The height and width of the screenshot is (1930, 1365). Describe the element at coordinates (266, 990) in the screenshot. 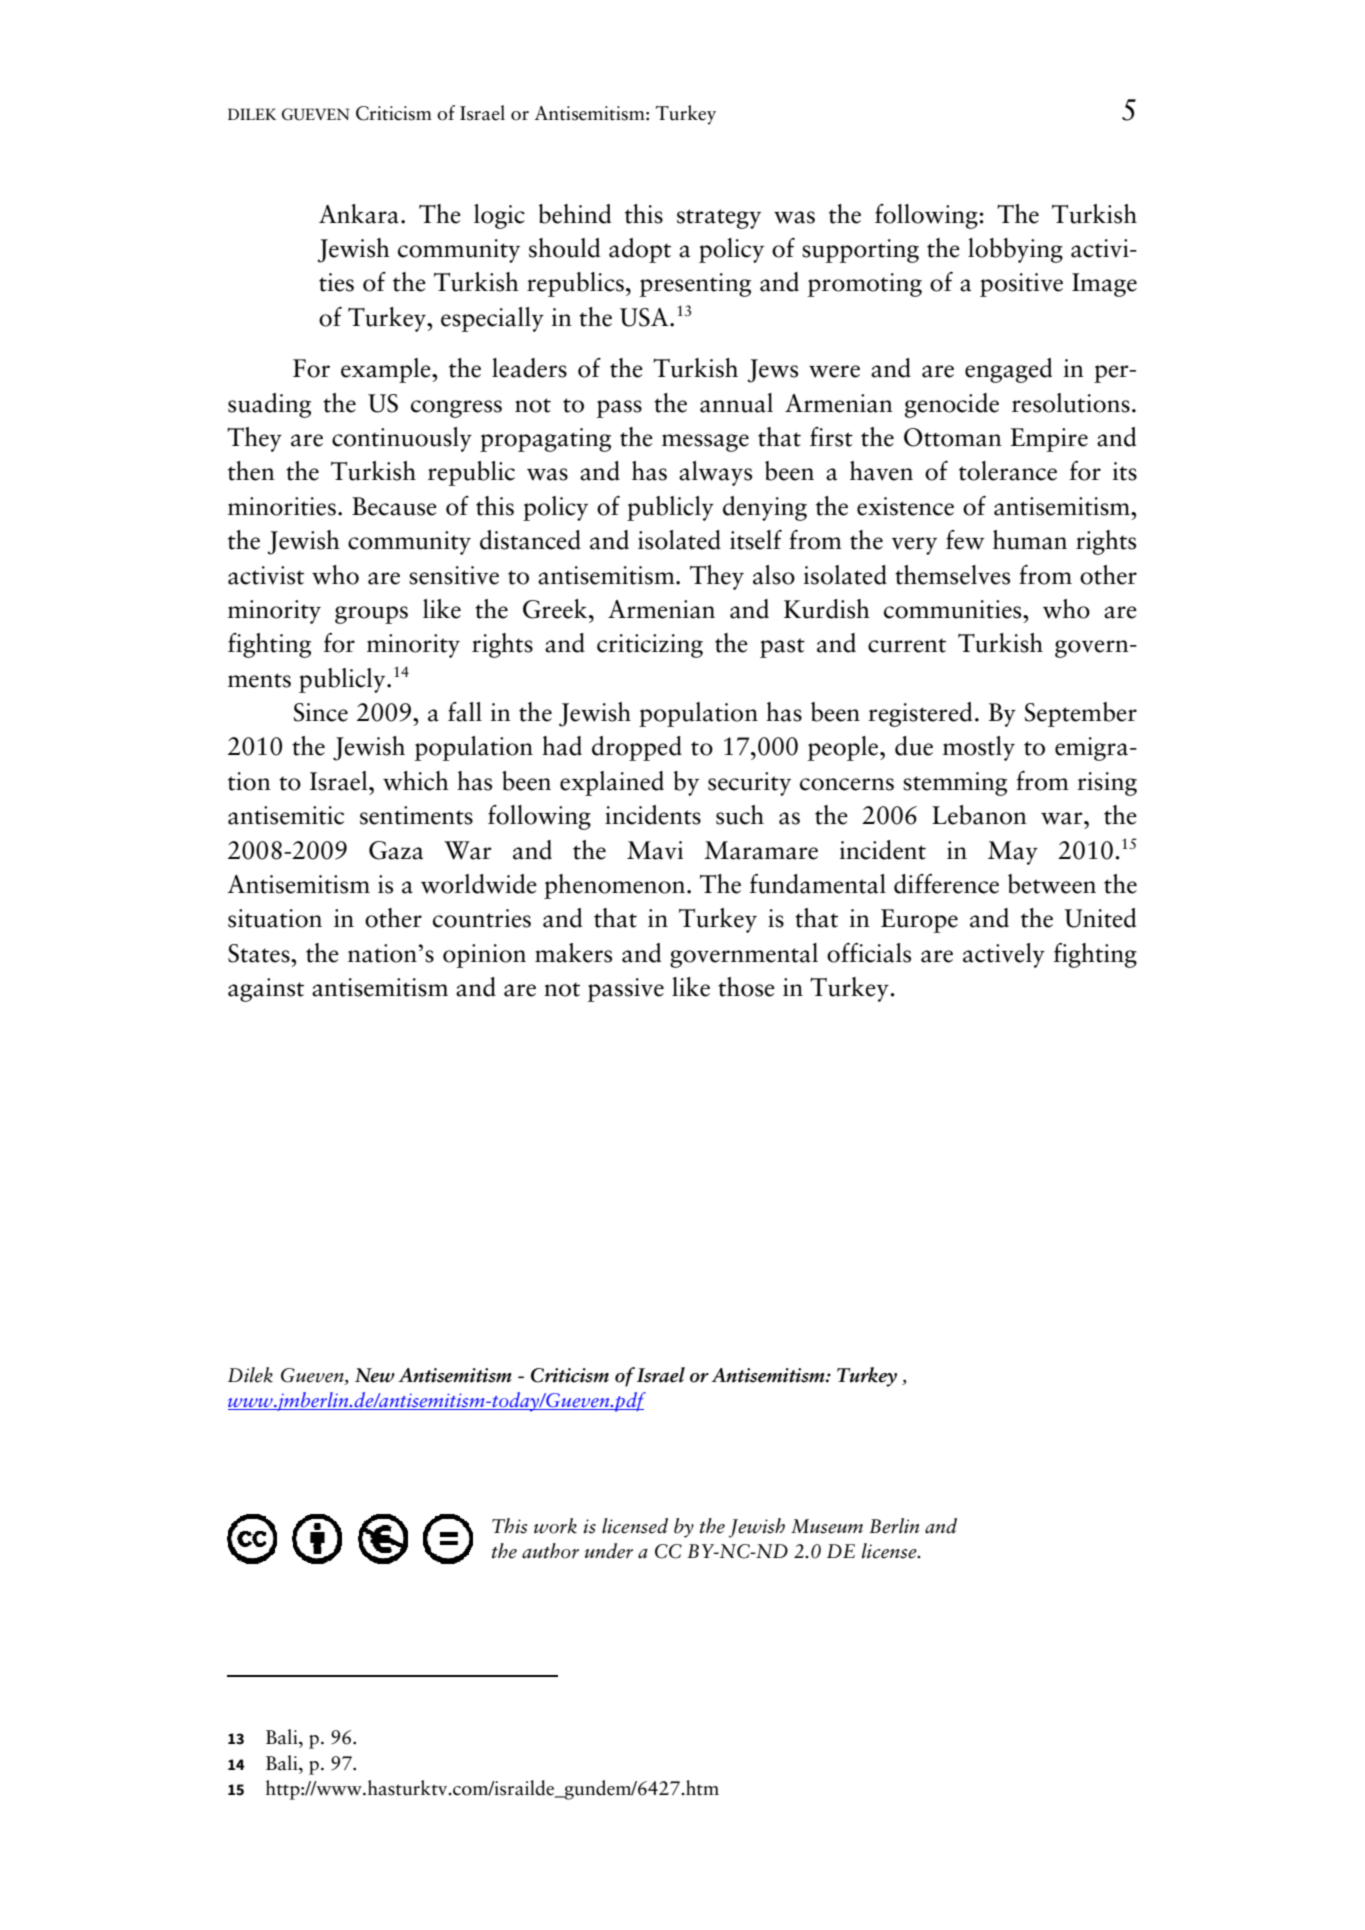

I see `against` at that location.
